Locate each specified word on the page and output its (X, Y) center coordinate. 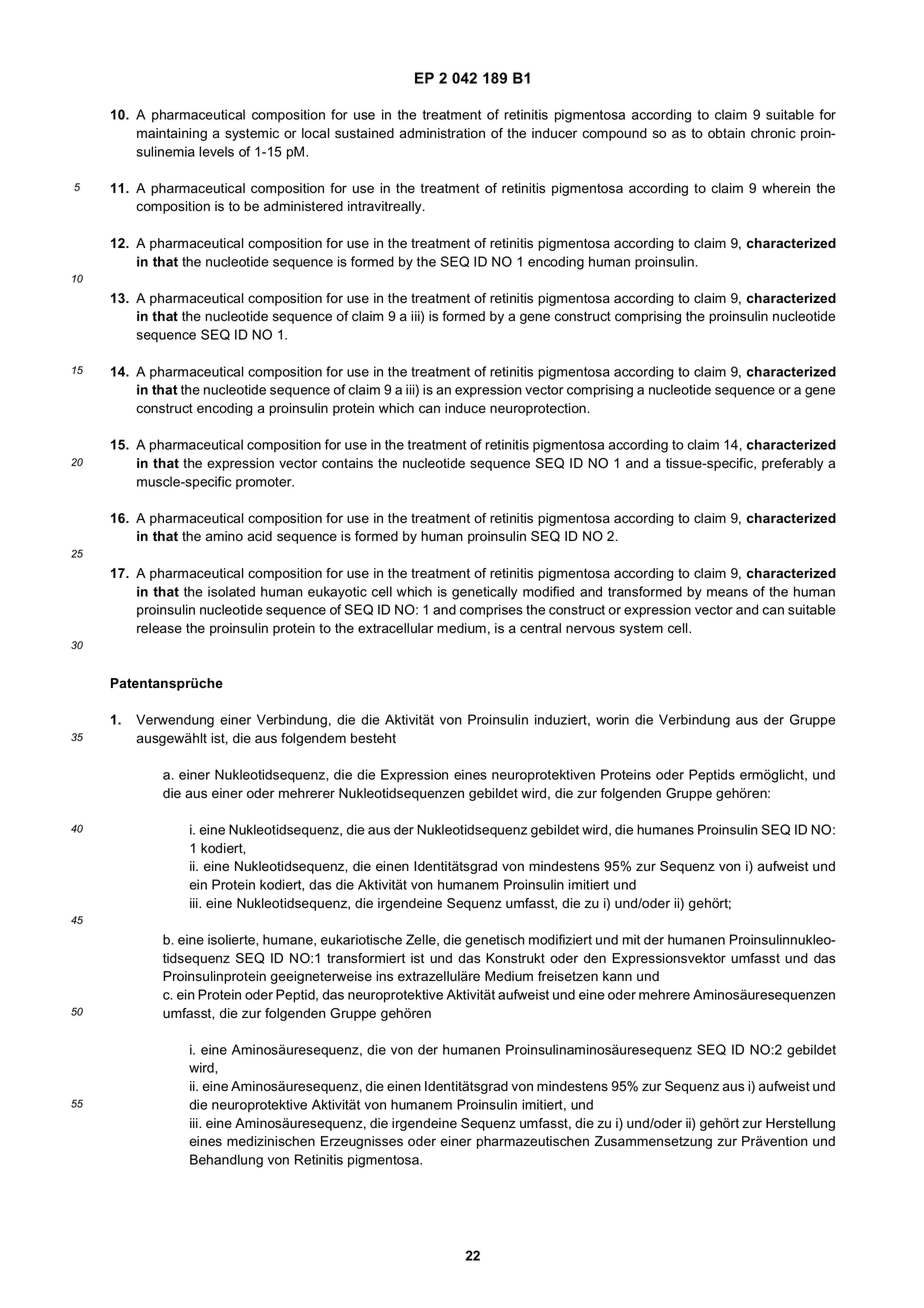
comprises (491, 611)
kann (617, 976)
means (727, 593)
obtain (726, 133)
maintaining (172, 134)
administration (442, 133)
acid (259, 536)
